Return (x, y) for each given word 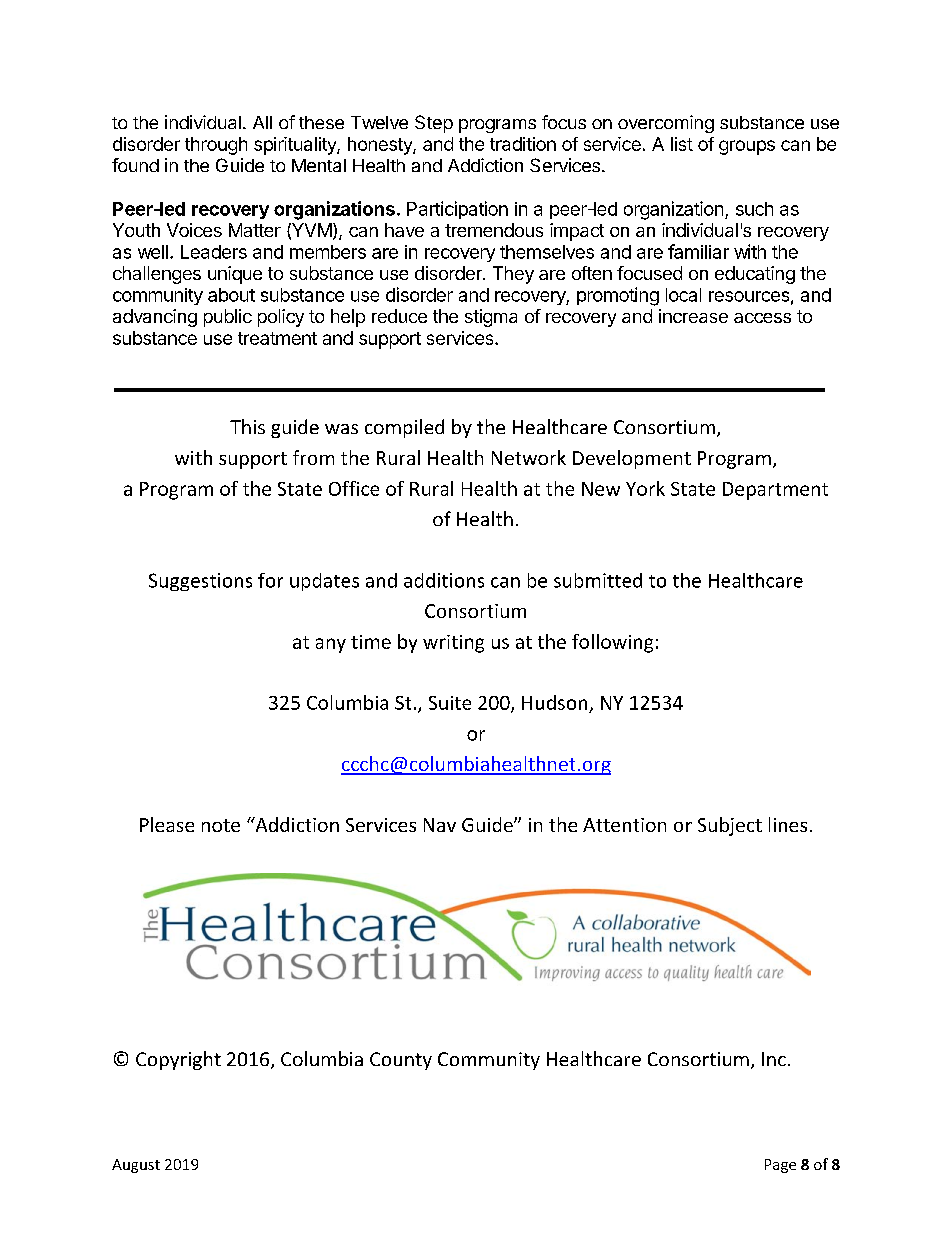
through (216, 146)
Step (434, 124)
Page (780, 1166)
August (136, 1166)
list (682, 144)
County (401, 1061)
